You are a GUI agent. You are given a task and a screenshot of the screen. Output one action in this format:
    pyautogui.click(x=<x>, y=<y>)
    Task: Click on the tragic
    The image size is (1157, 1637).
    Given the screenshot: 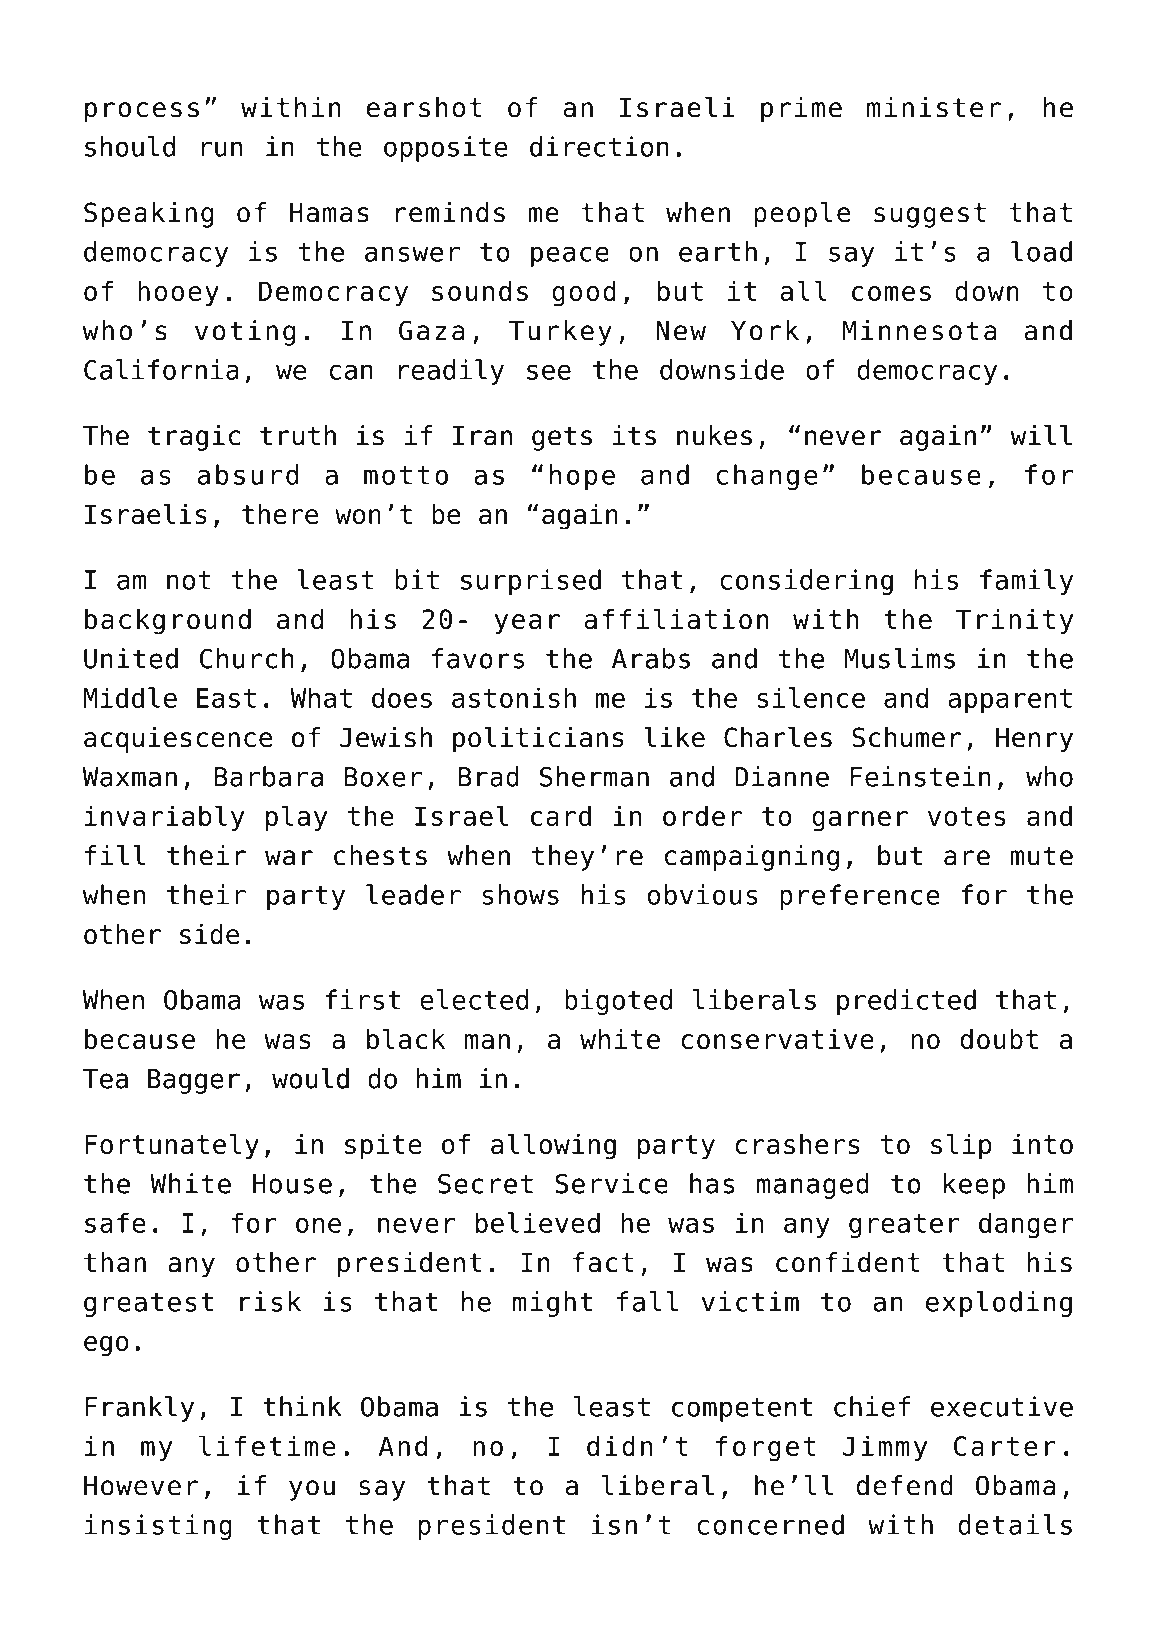 What is the action you would take?
    pyautogui.click(x=194, y=438)
